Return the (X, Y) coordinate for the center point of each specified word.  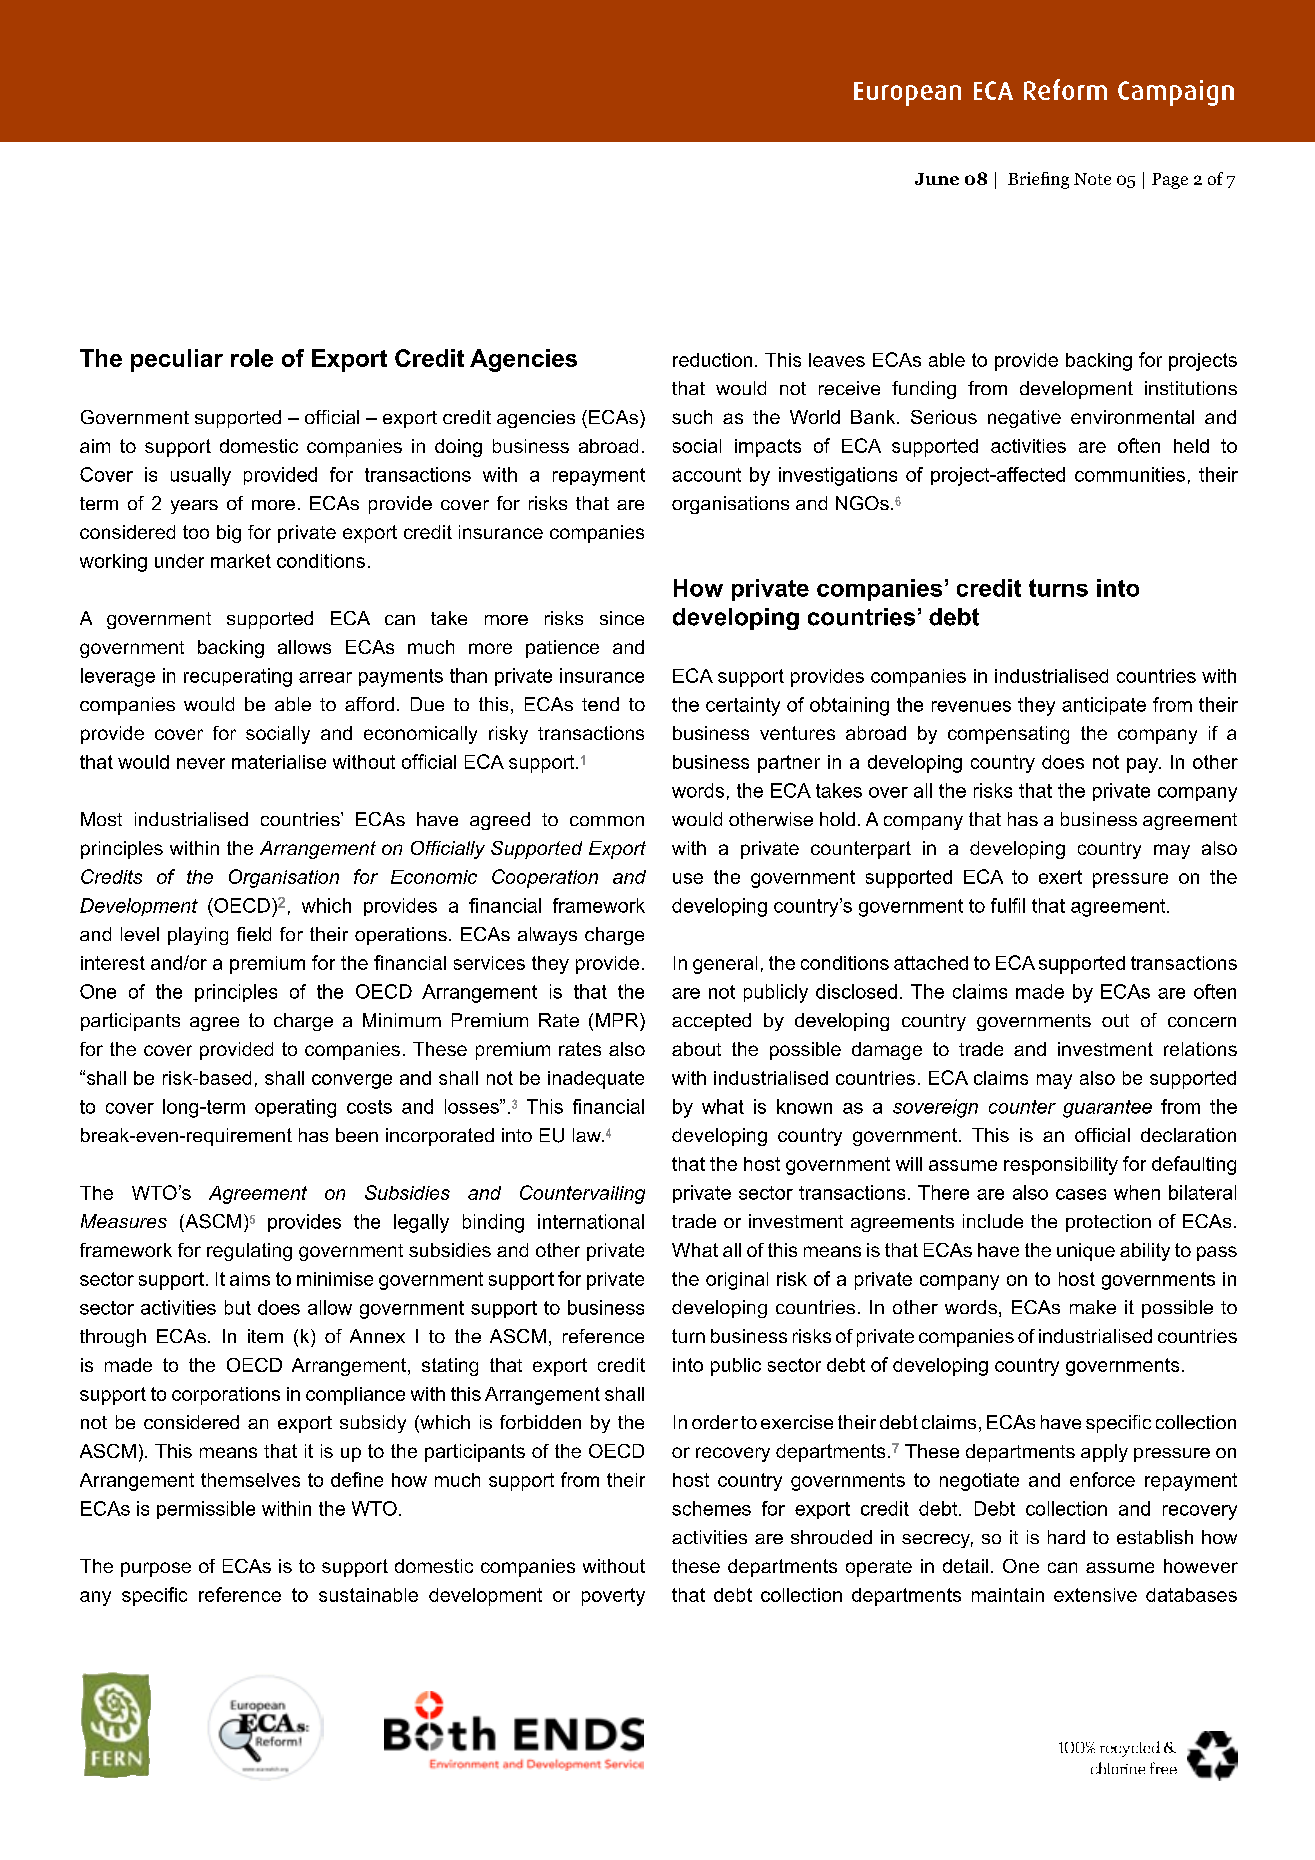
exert (1060, 877)
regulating (249, 1252)
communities (1130, 474)
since (622, 618)
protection (1108, 1223)
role (252, 358)
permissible (206, 1510)
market (241, 561)
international (591, 1221)
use (688, 878)
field (254, 934)
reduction (712, 360)
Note (1092, 179)
